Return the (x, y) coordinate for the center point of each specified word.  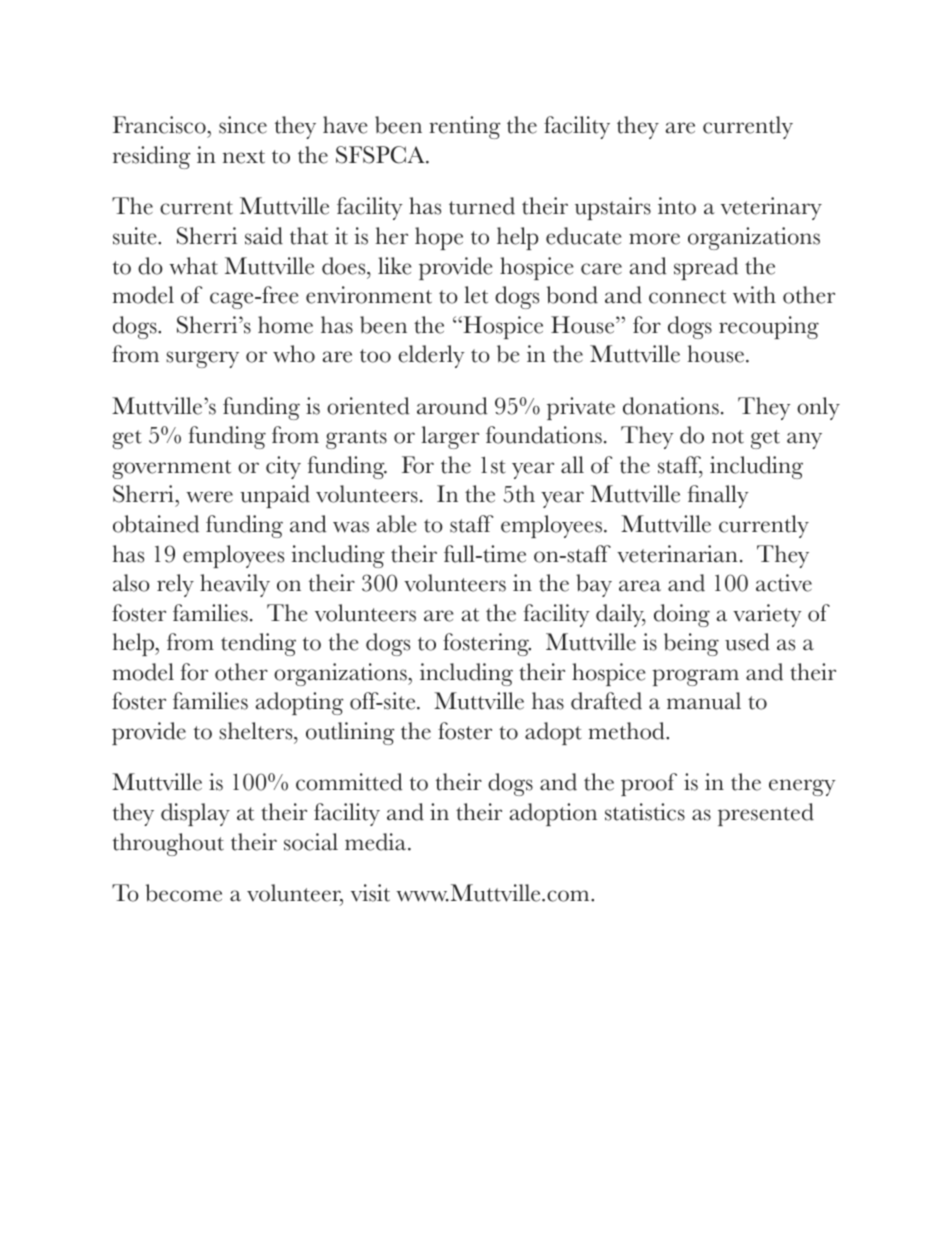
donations (671, 406)
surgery (202, 359)
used (747, 642)
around (452, 406)
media (377, 842)
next (244, 157)
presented (766, 814)
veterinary (771, 208)
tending (258, 644)
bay (594, 585)
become (184, 893)
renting (465, 127)
